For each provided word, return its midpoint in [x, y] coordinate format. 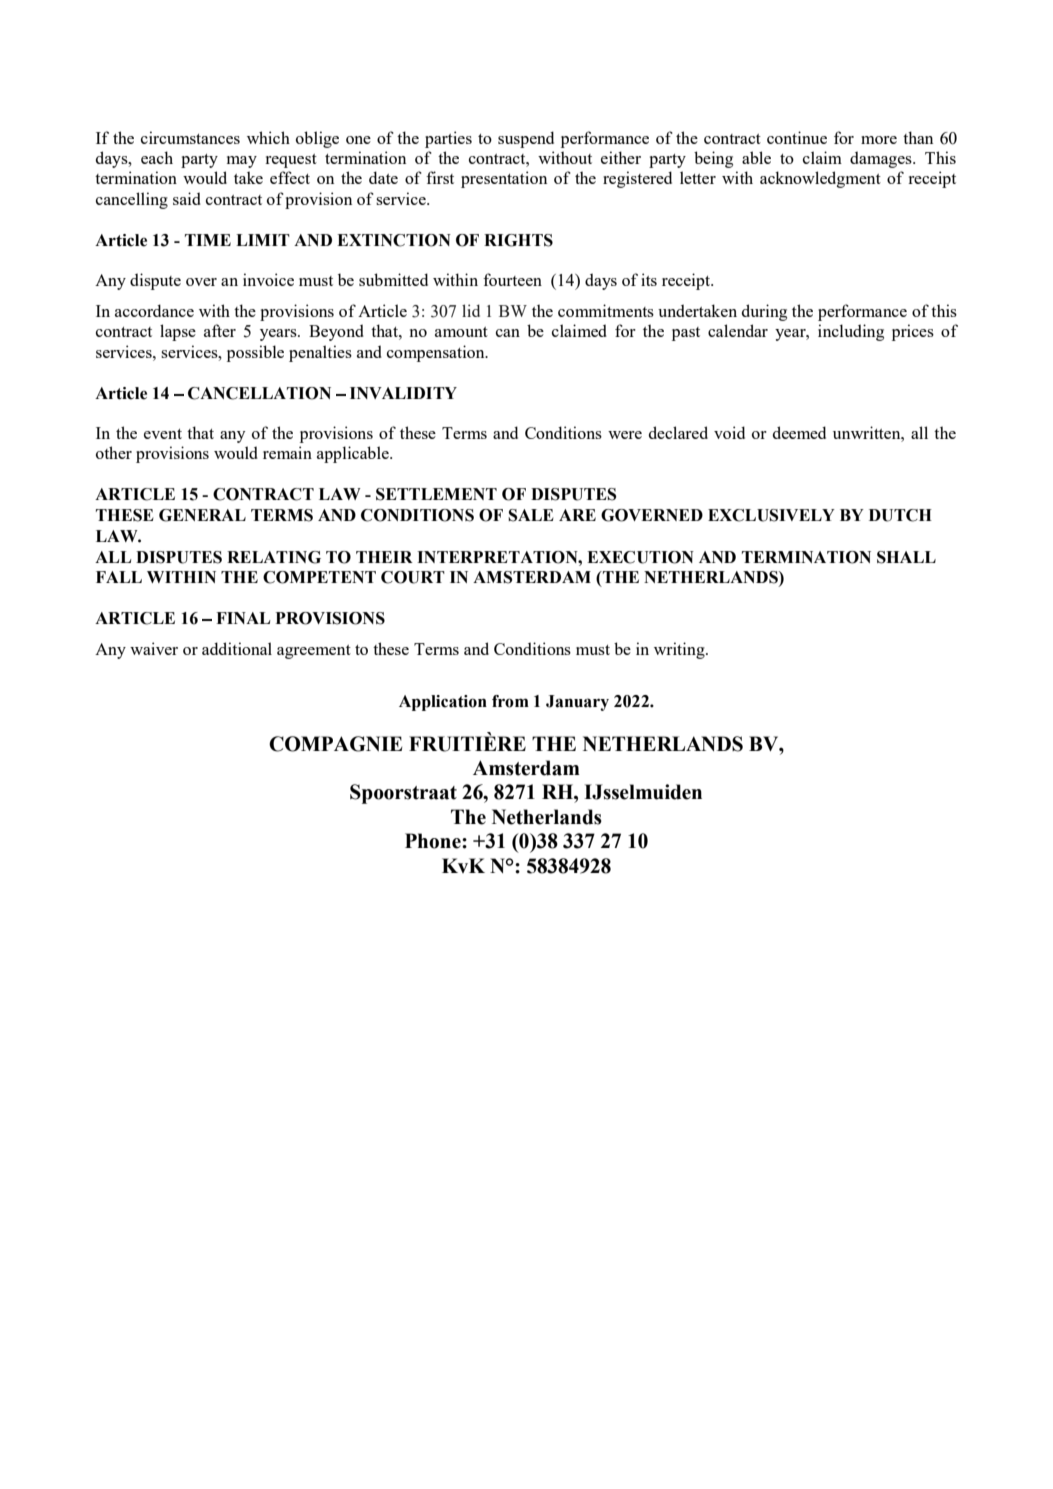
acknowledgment [820, 179]
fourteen [512, 279]
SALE [531, 515]
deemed [799, 432]
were [625, 435]
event [163, 434]
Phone [434, 841]
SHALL [906, 557]
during [764, 312]
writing [680, 650]
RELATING [274, 557]
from [510, 701]
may [242, 162]
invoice [268, 279]
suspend [526, 139]
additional [237, 648]
